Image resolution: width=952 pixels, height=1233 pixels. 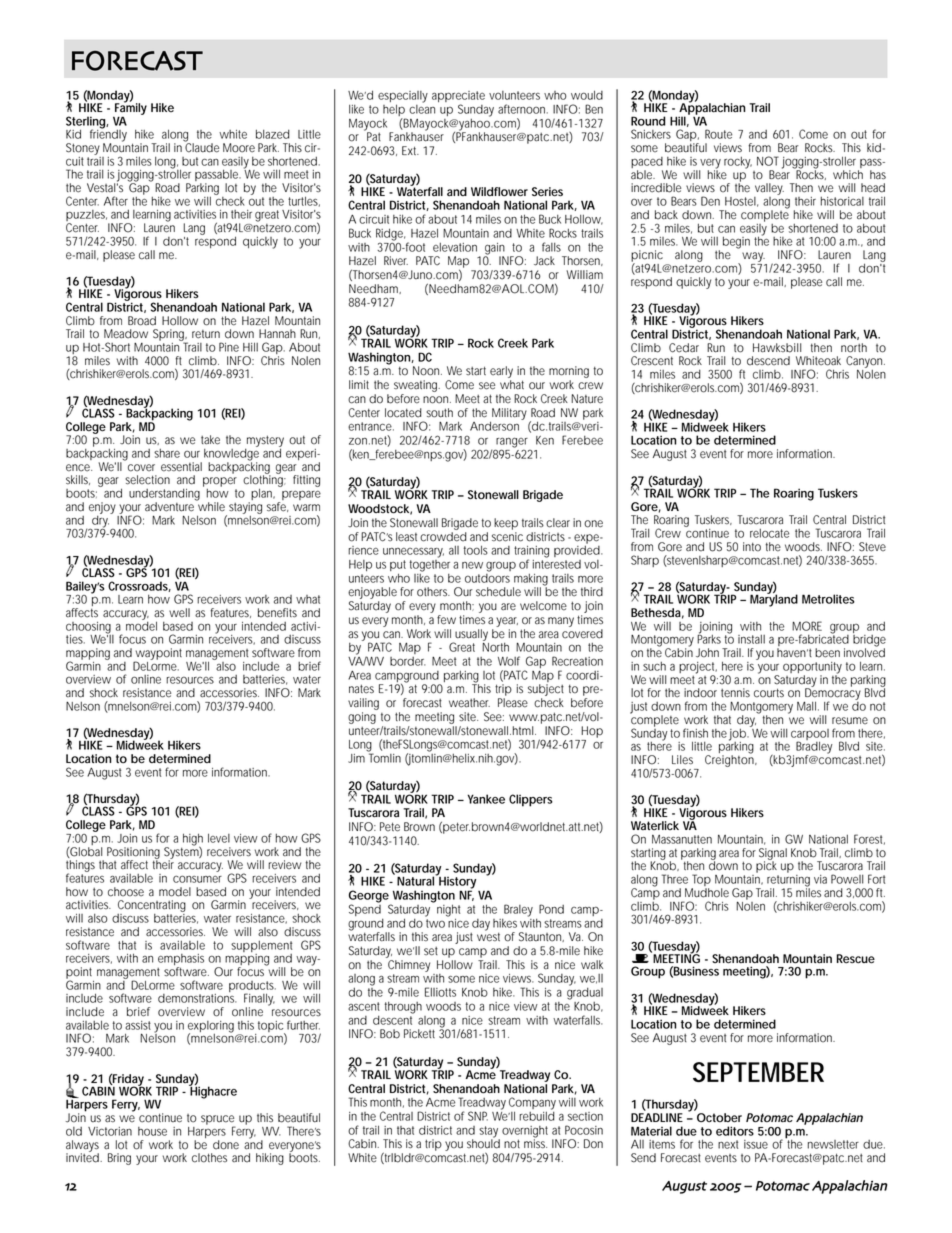 What do you see at coordinates (751, 639) in the screenshot?
I see `install` at bounding box center [751, 639].
